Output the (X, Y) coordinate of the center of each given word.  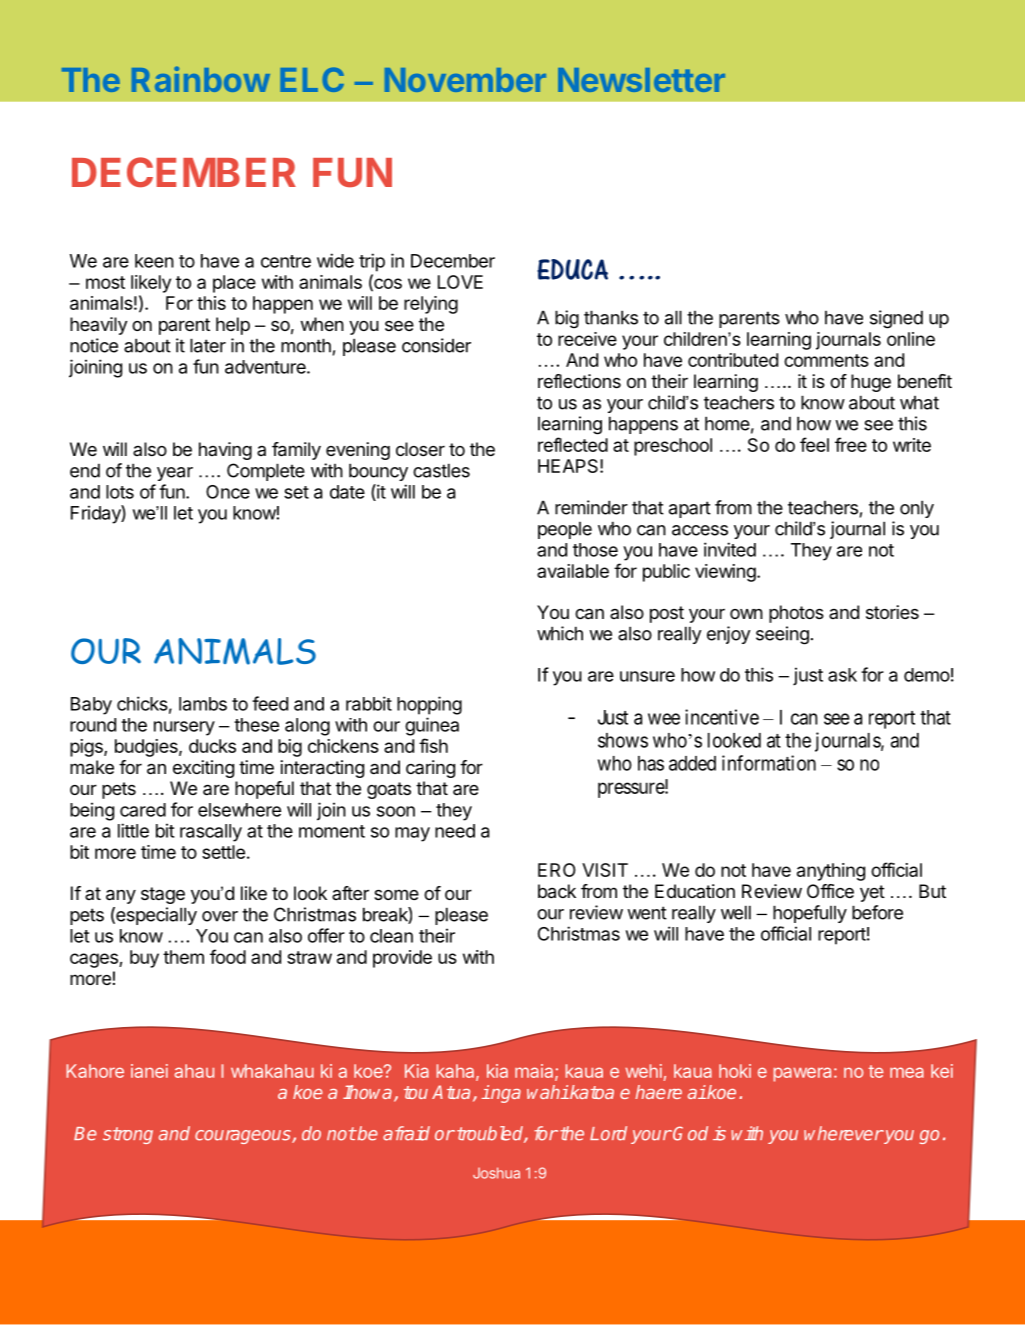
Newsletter (641, 80)
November (465, 80)
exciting (203, 769)
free (851, 444)
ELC (312, 79)
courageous (244, 1137)
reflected (573, 444)
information (769, 763)
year (175, 474)
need (455, 831)
